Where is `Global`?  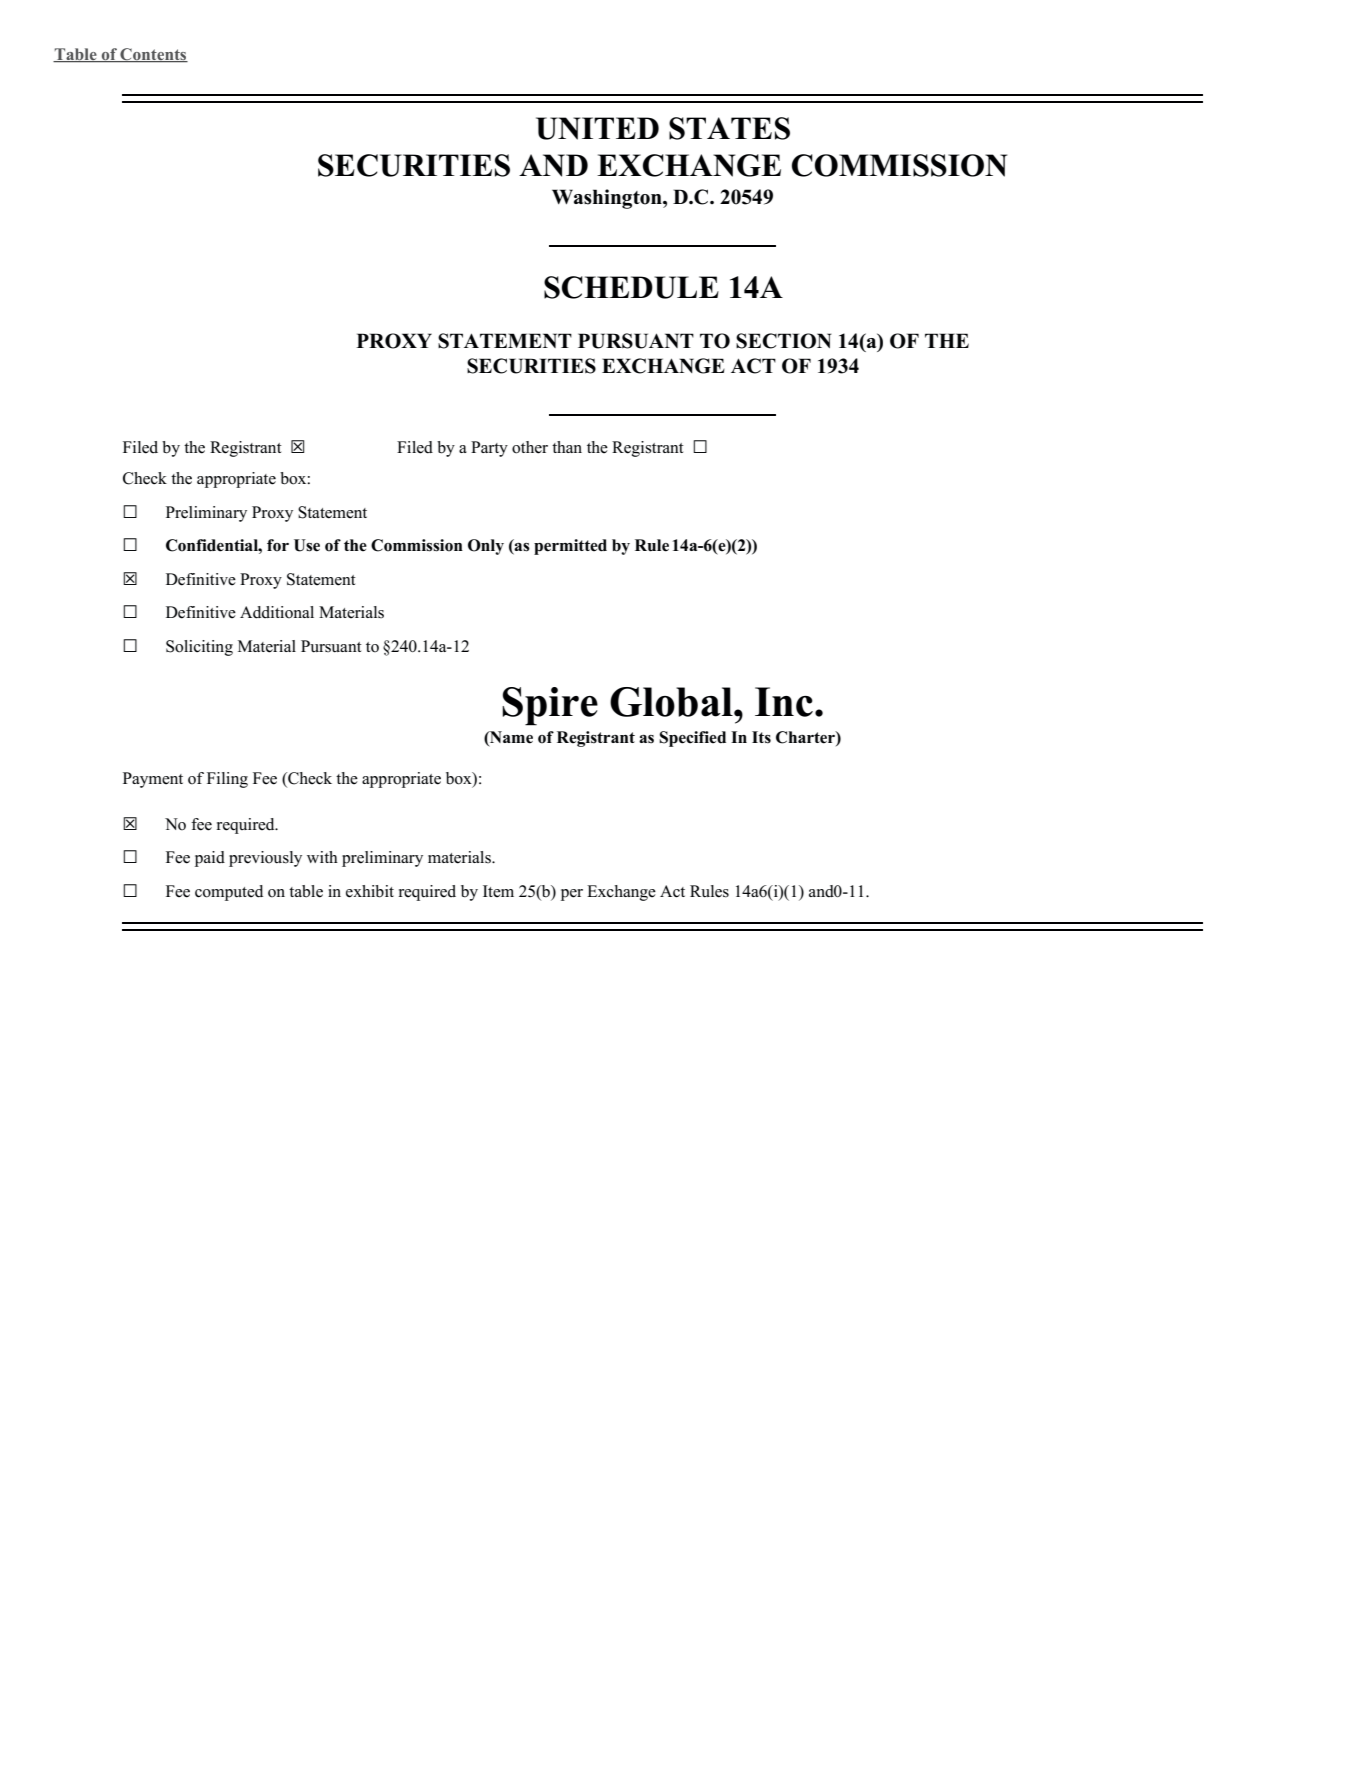 Global is located at coordinates (672, 702).
